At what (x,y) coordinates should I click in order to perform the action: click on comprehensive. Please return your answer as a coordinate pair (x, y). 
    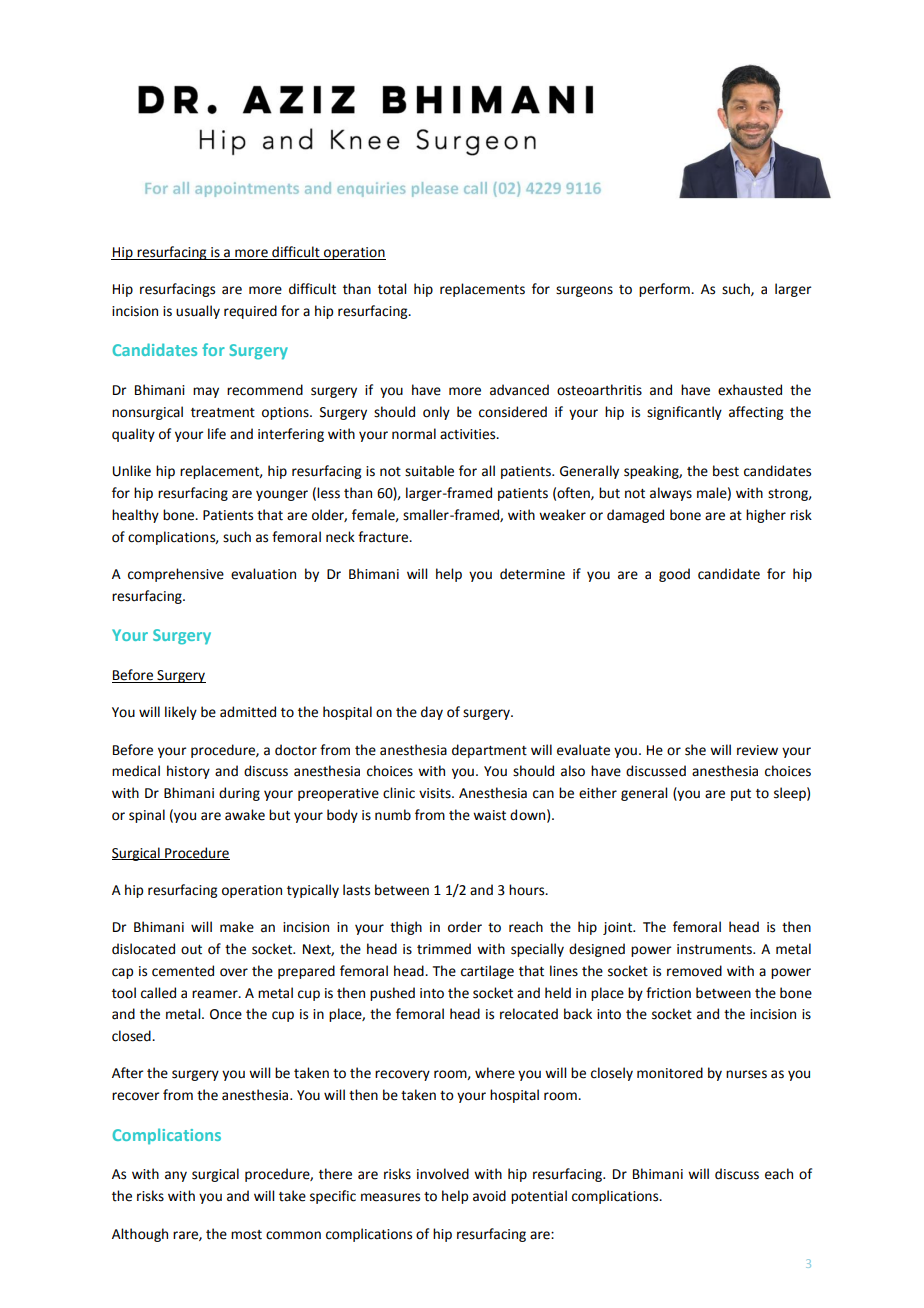
    Looking at the image, I should click on (176, 575).
